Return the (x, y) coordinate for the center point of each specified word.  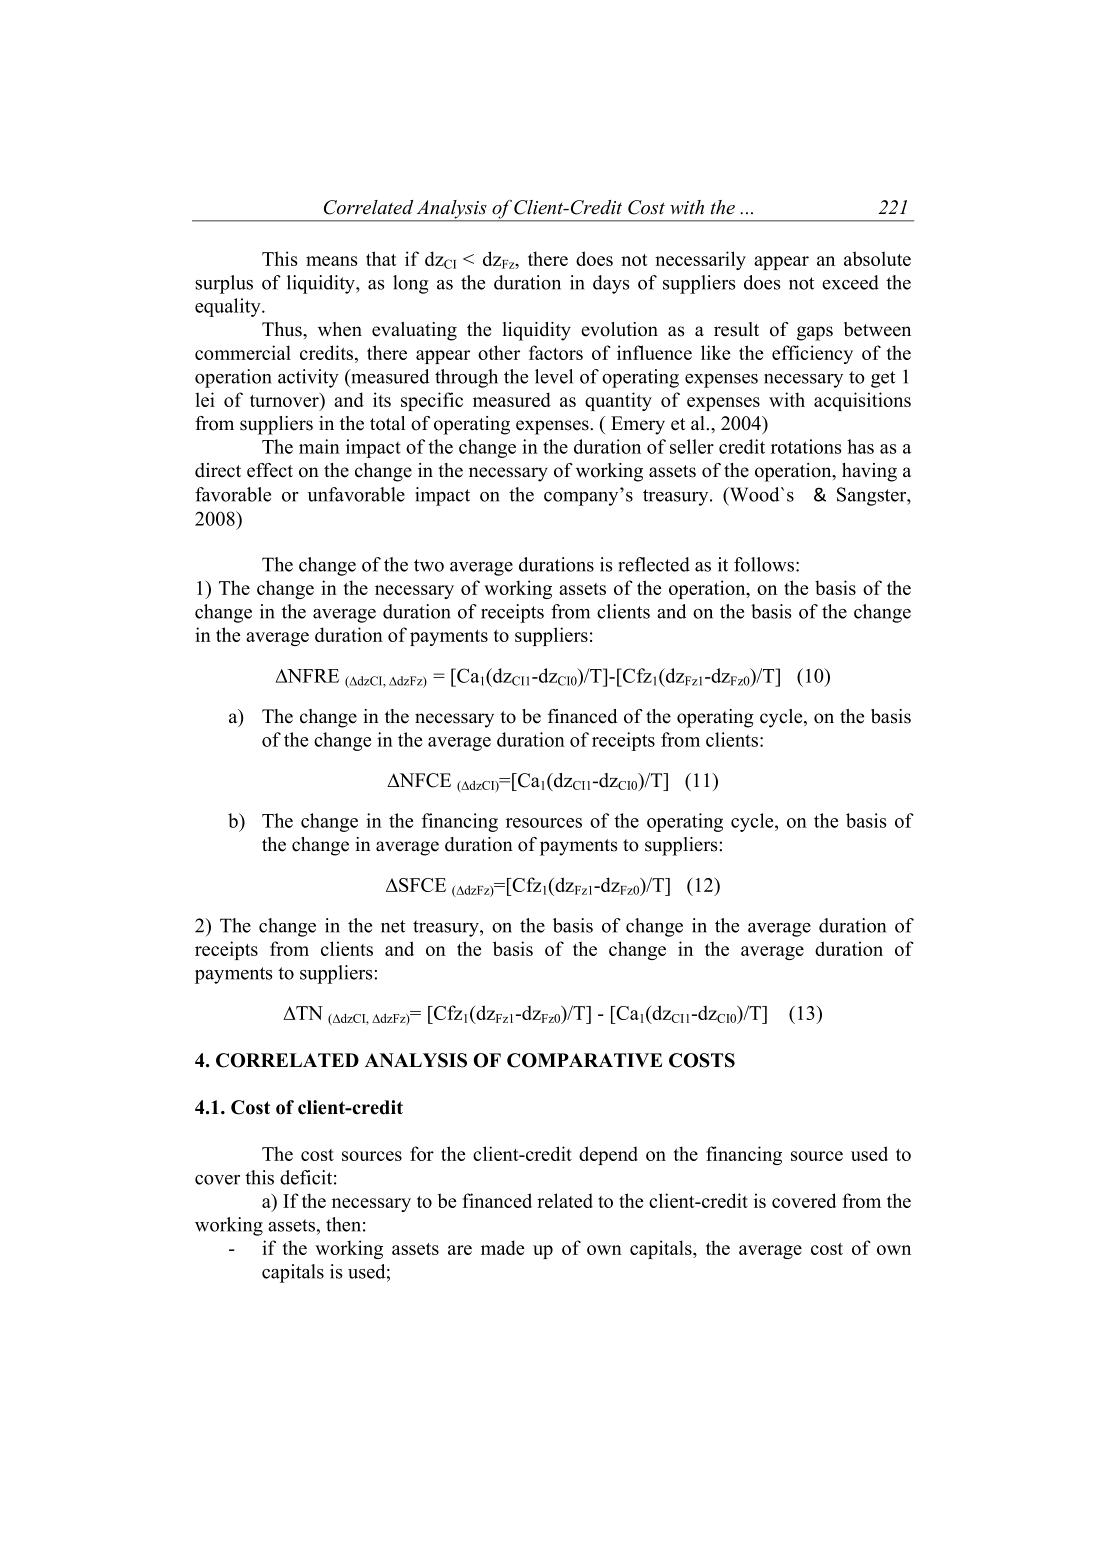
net (393, 926)
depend (608, 1155)
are (460, 1250)
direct (218, 470)
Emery (638, 425)
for (422, 1153)
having (869, 472)
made (502, 1247)
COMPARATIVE (584, 1060)
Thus (283, 329)
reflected (654, 564)
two (429, 565)
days (611, 284)
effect (270, 470)
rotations (806, 446)
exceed (850, 282)
